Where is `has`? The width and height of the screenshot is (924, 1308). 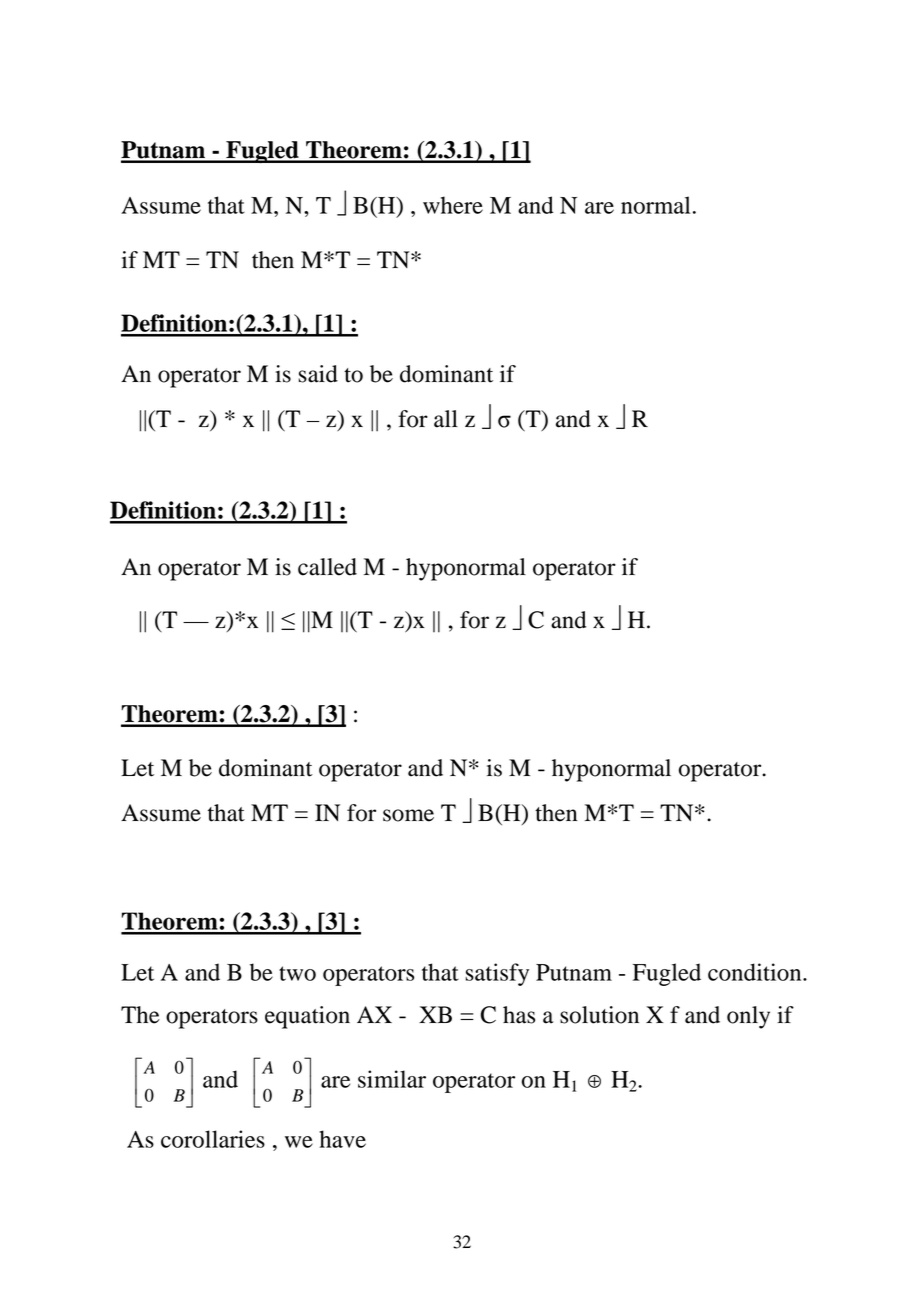 has is located at coordinates (519, 1015).
